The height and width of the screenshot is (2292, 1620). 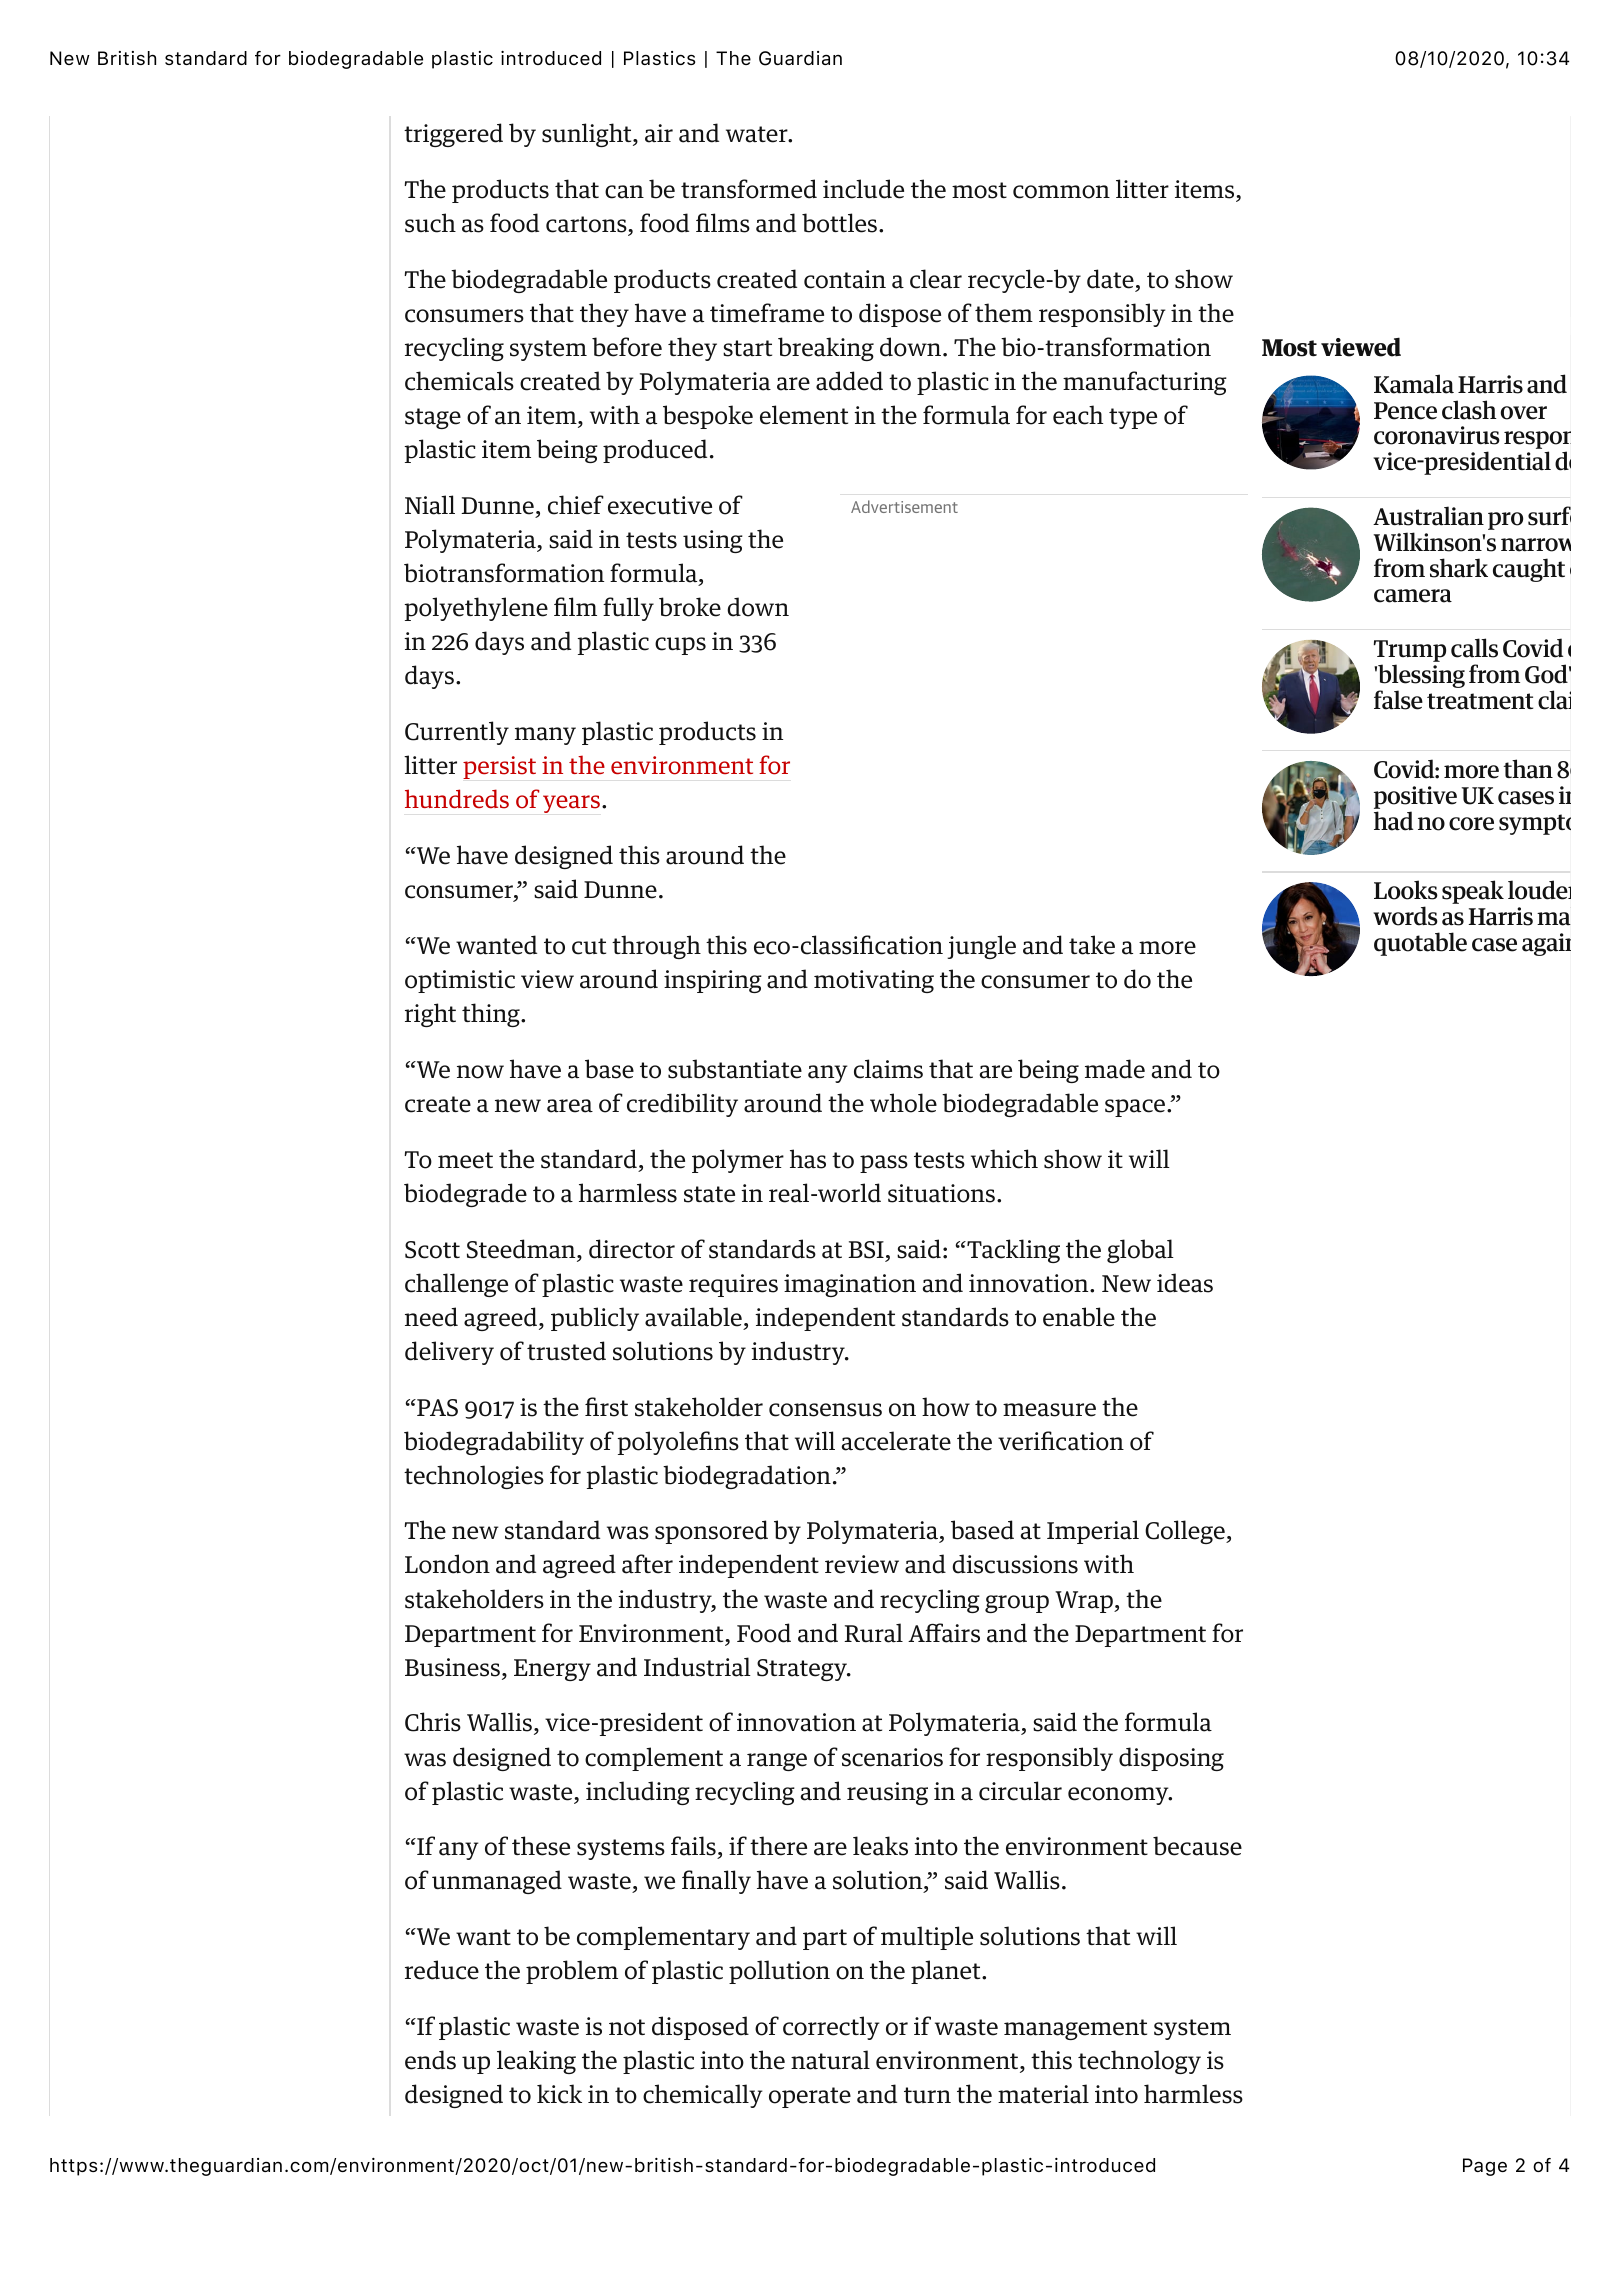 I want to click on fully, so click(x=628, y=609).
